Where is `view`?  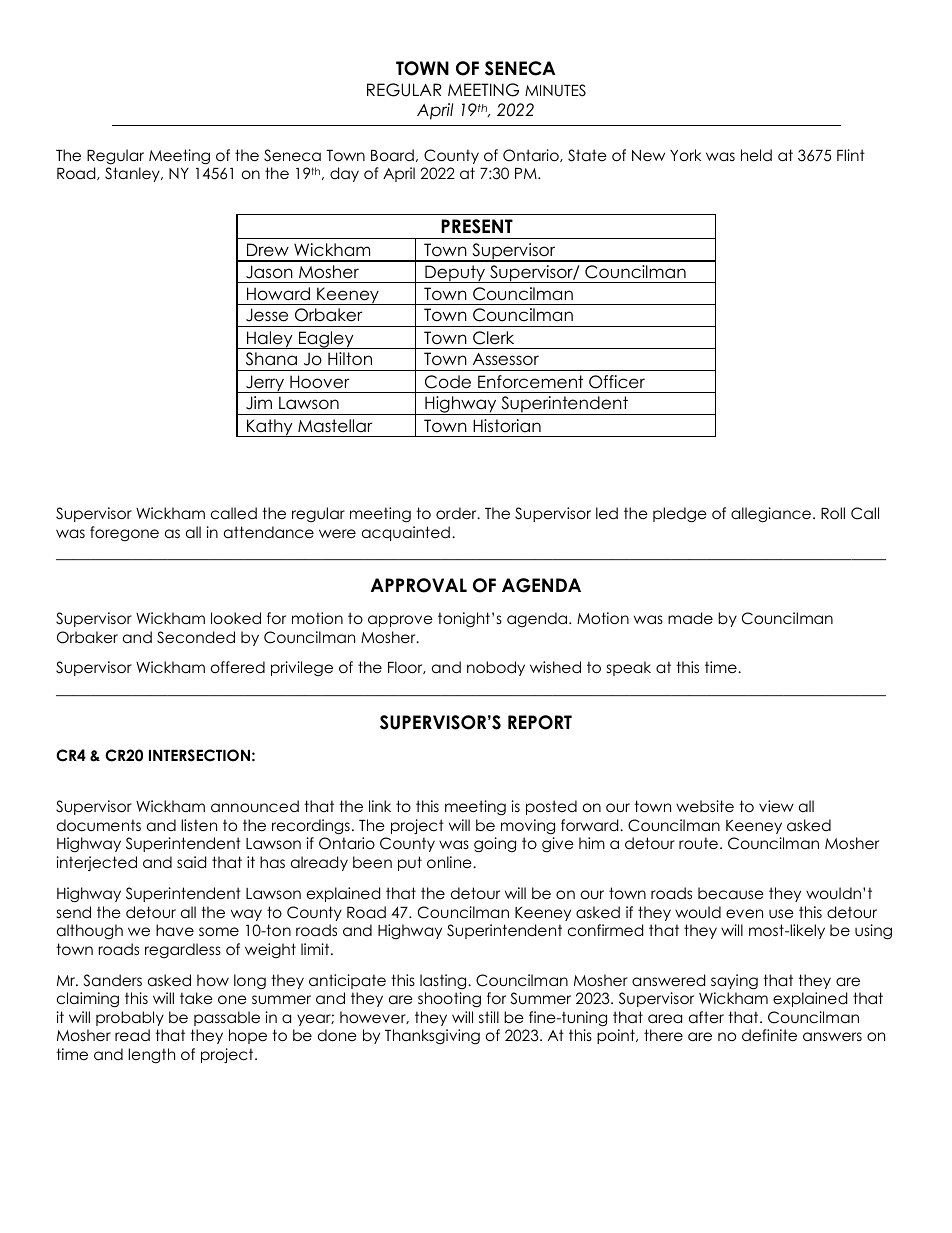
view is located at coordinates (776, 806).
